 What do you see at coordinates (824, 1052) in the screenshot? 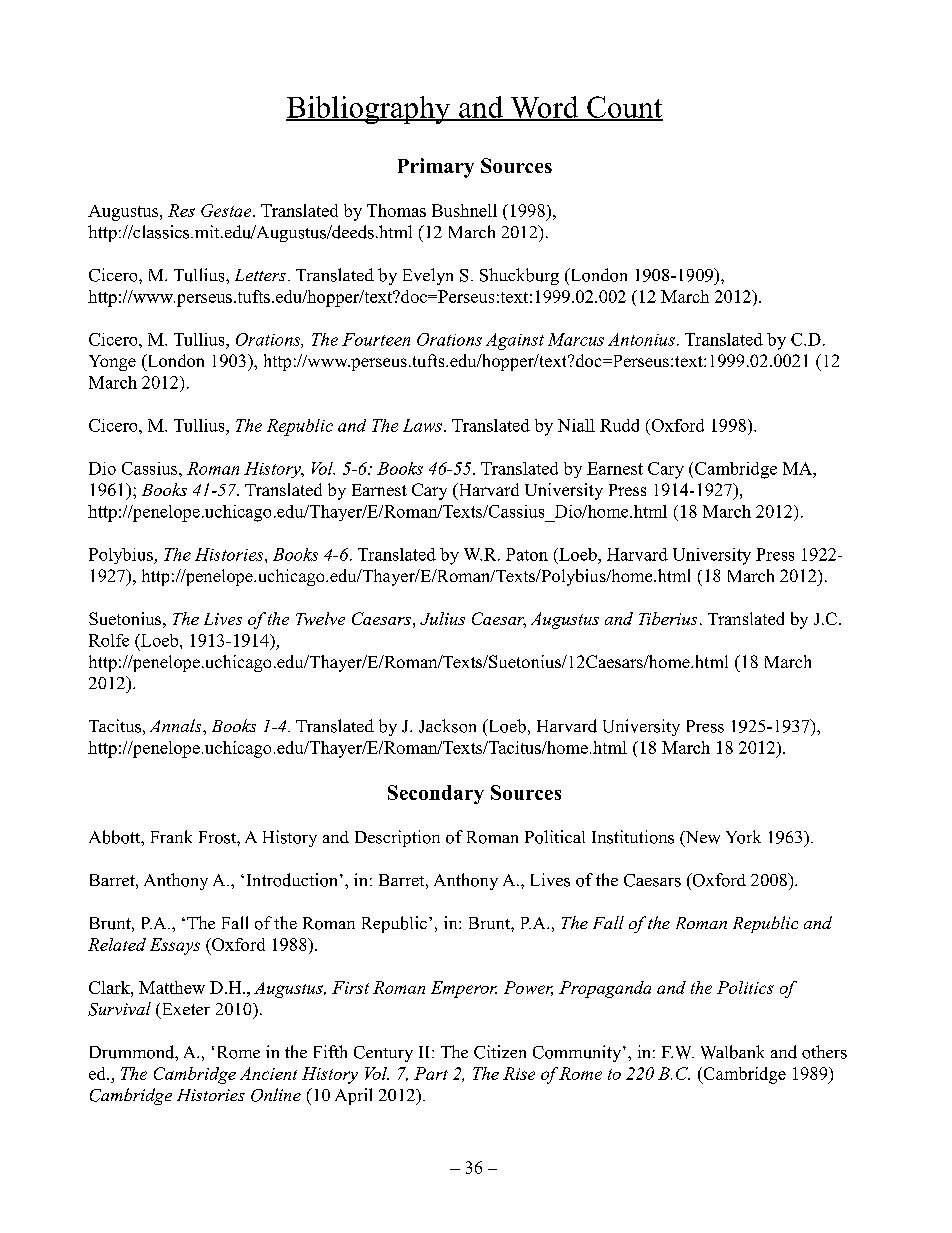
I see `others` at bounding box center [824, 1052].
